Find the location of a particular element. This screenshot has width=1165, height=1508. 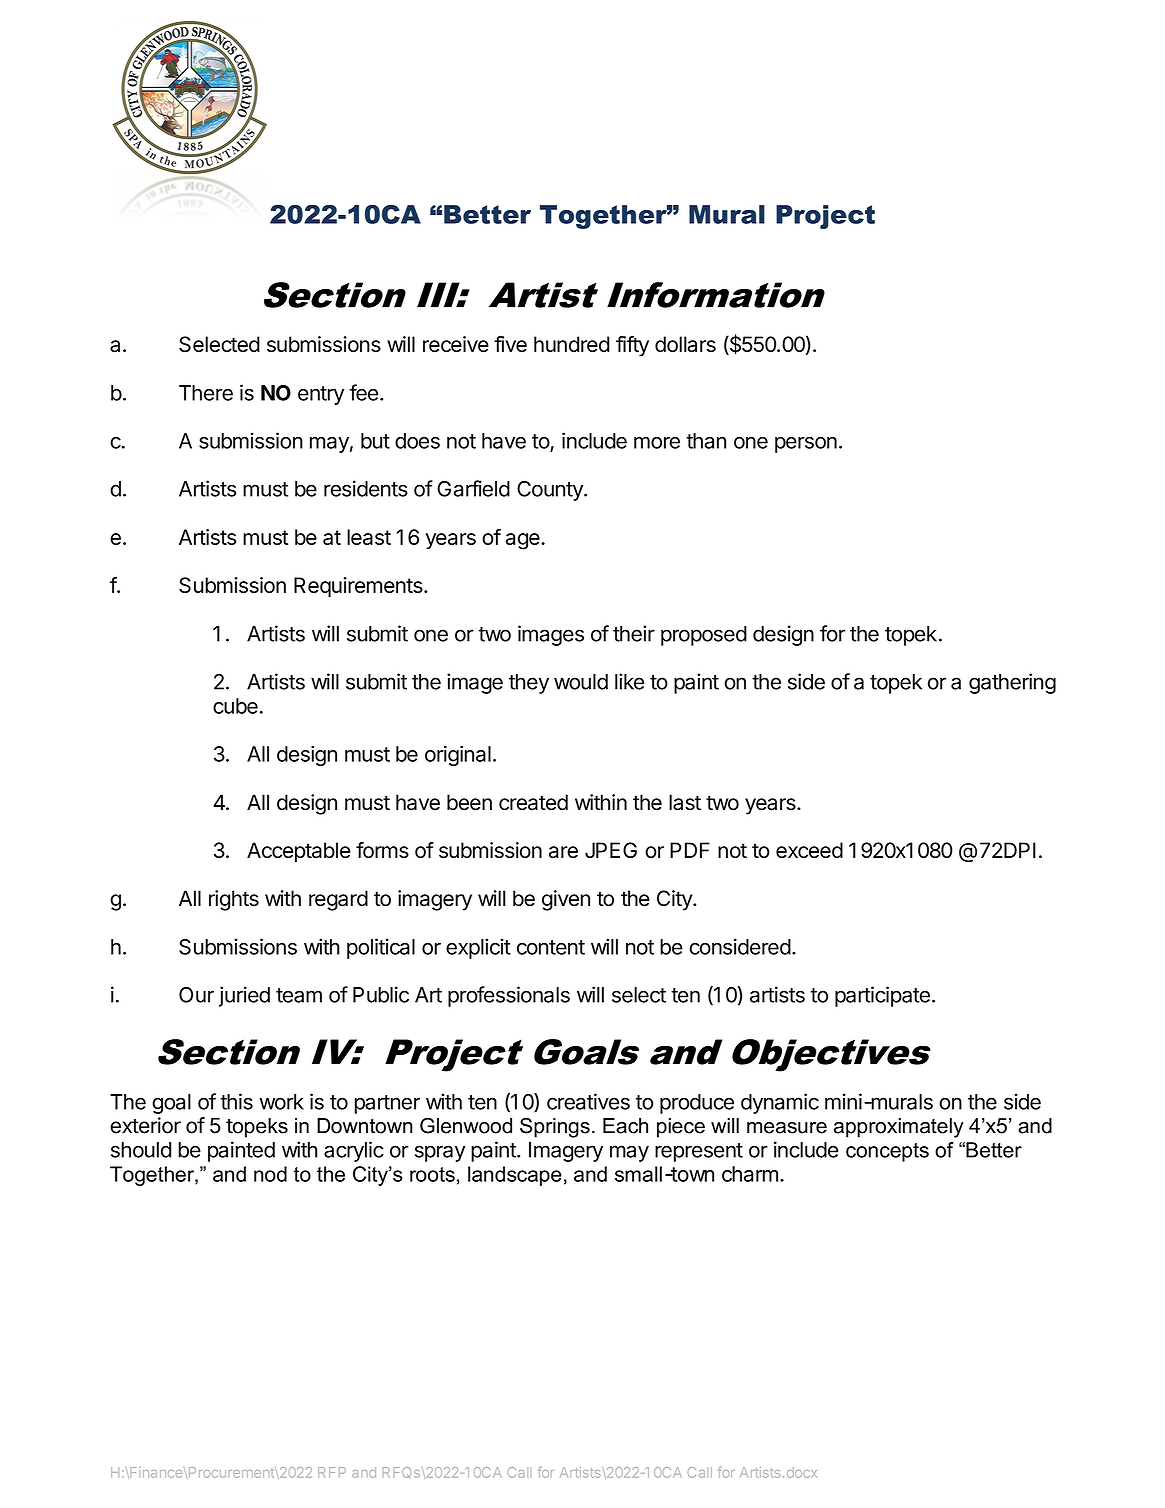

their is located at coordinates (634, 633).
